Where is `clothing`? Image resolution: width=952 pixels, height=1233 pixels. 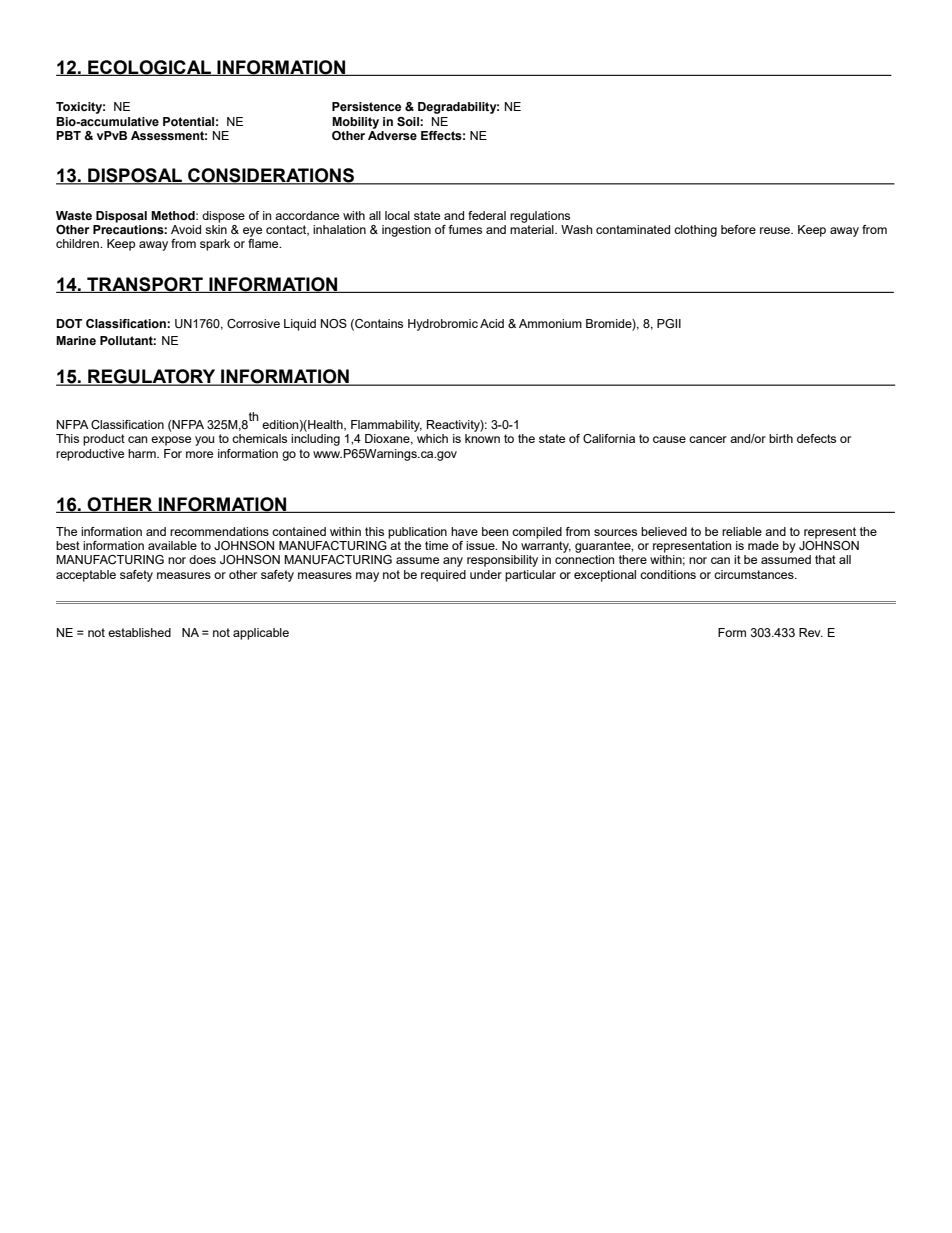 clothing is located at coordinates (695, 231).
